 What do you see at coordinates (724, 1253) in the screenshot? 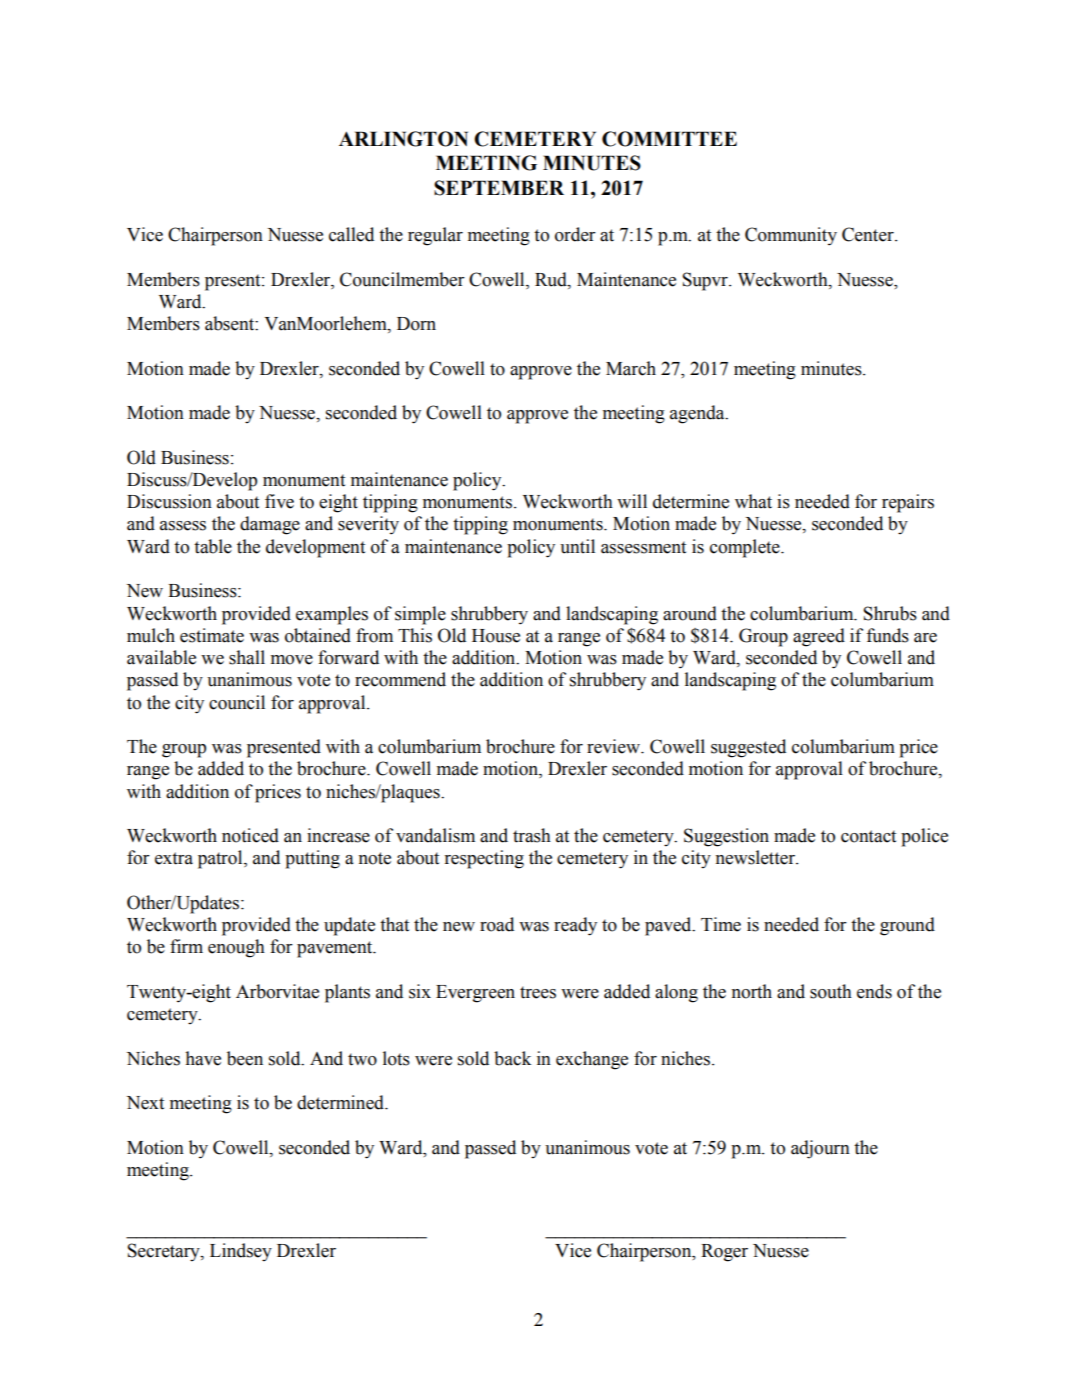
I see `Roger` at bounding box center [724, 1253].
